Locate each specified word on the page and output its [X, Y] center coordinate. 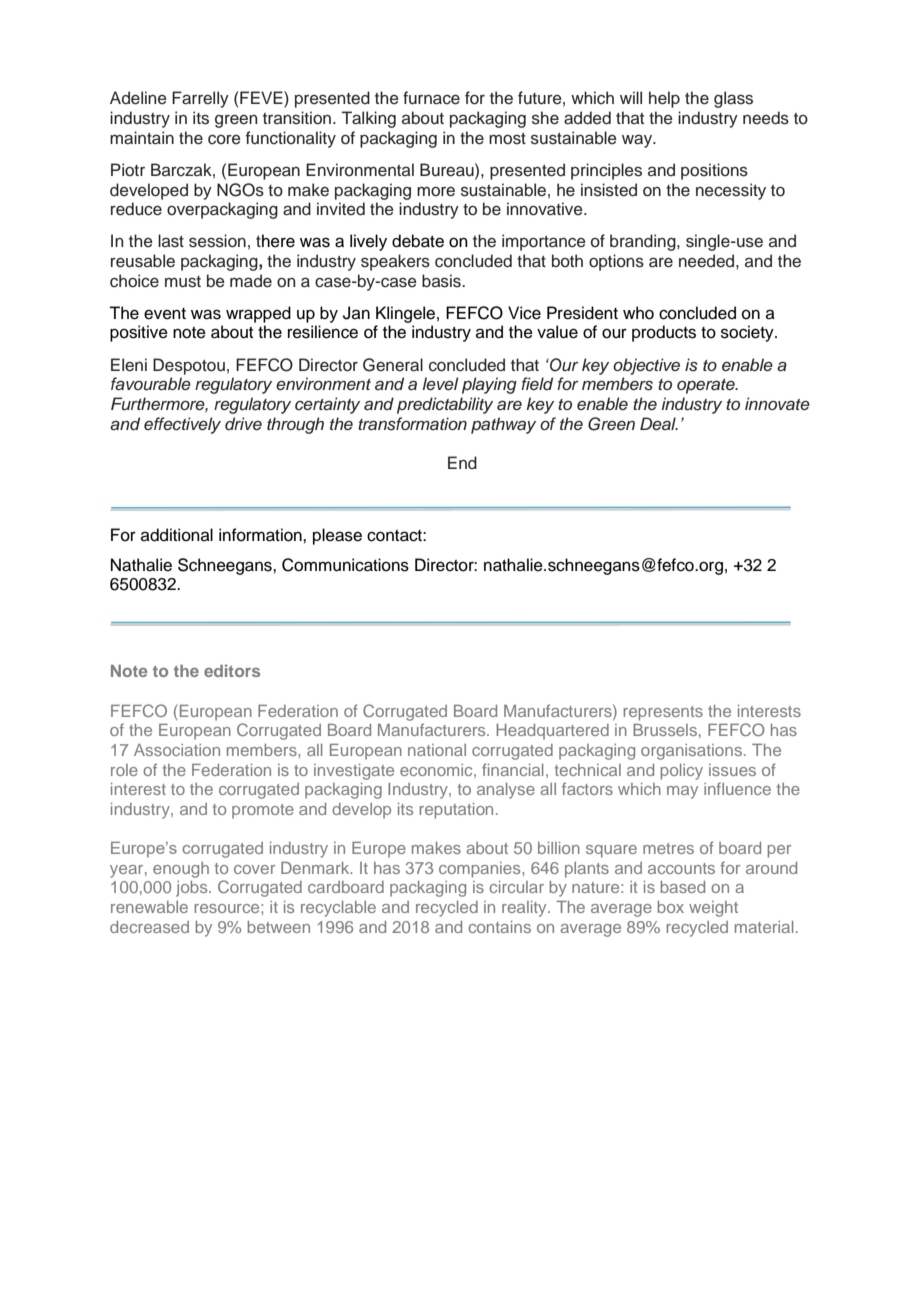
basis [442, 281]
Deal [659, 423]
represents [663, 713]
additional [177, 535]
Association [177, 750]
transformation [412, 424]
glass [733, 99]
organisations [691, 752]
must [183, 282]
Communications [345, 565]
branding [644, 242]
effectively [182, 425]
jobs [193, 889]
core [224, 140]
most [507, 139]
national [437, 750]
